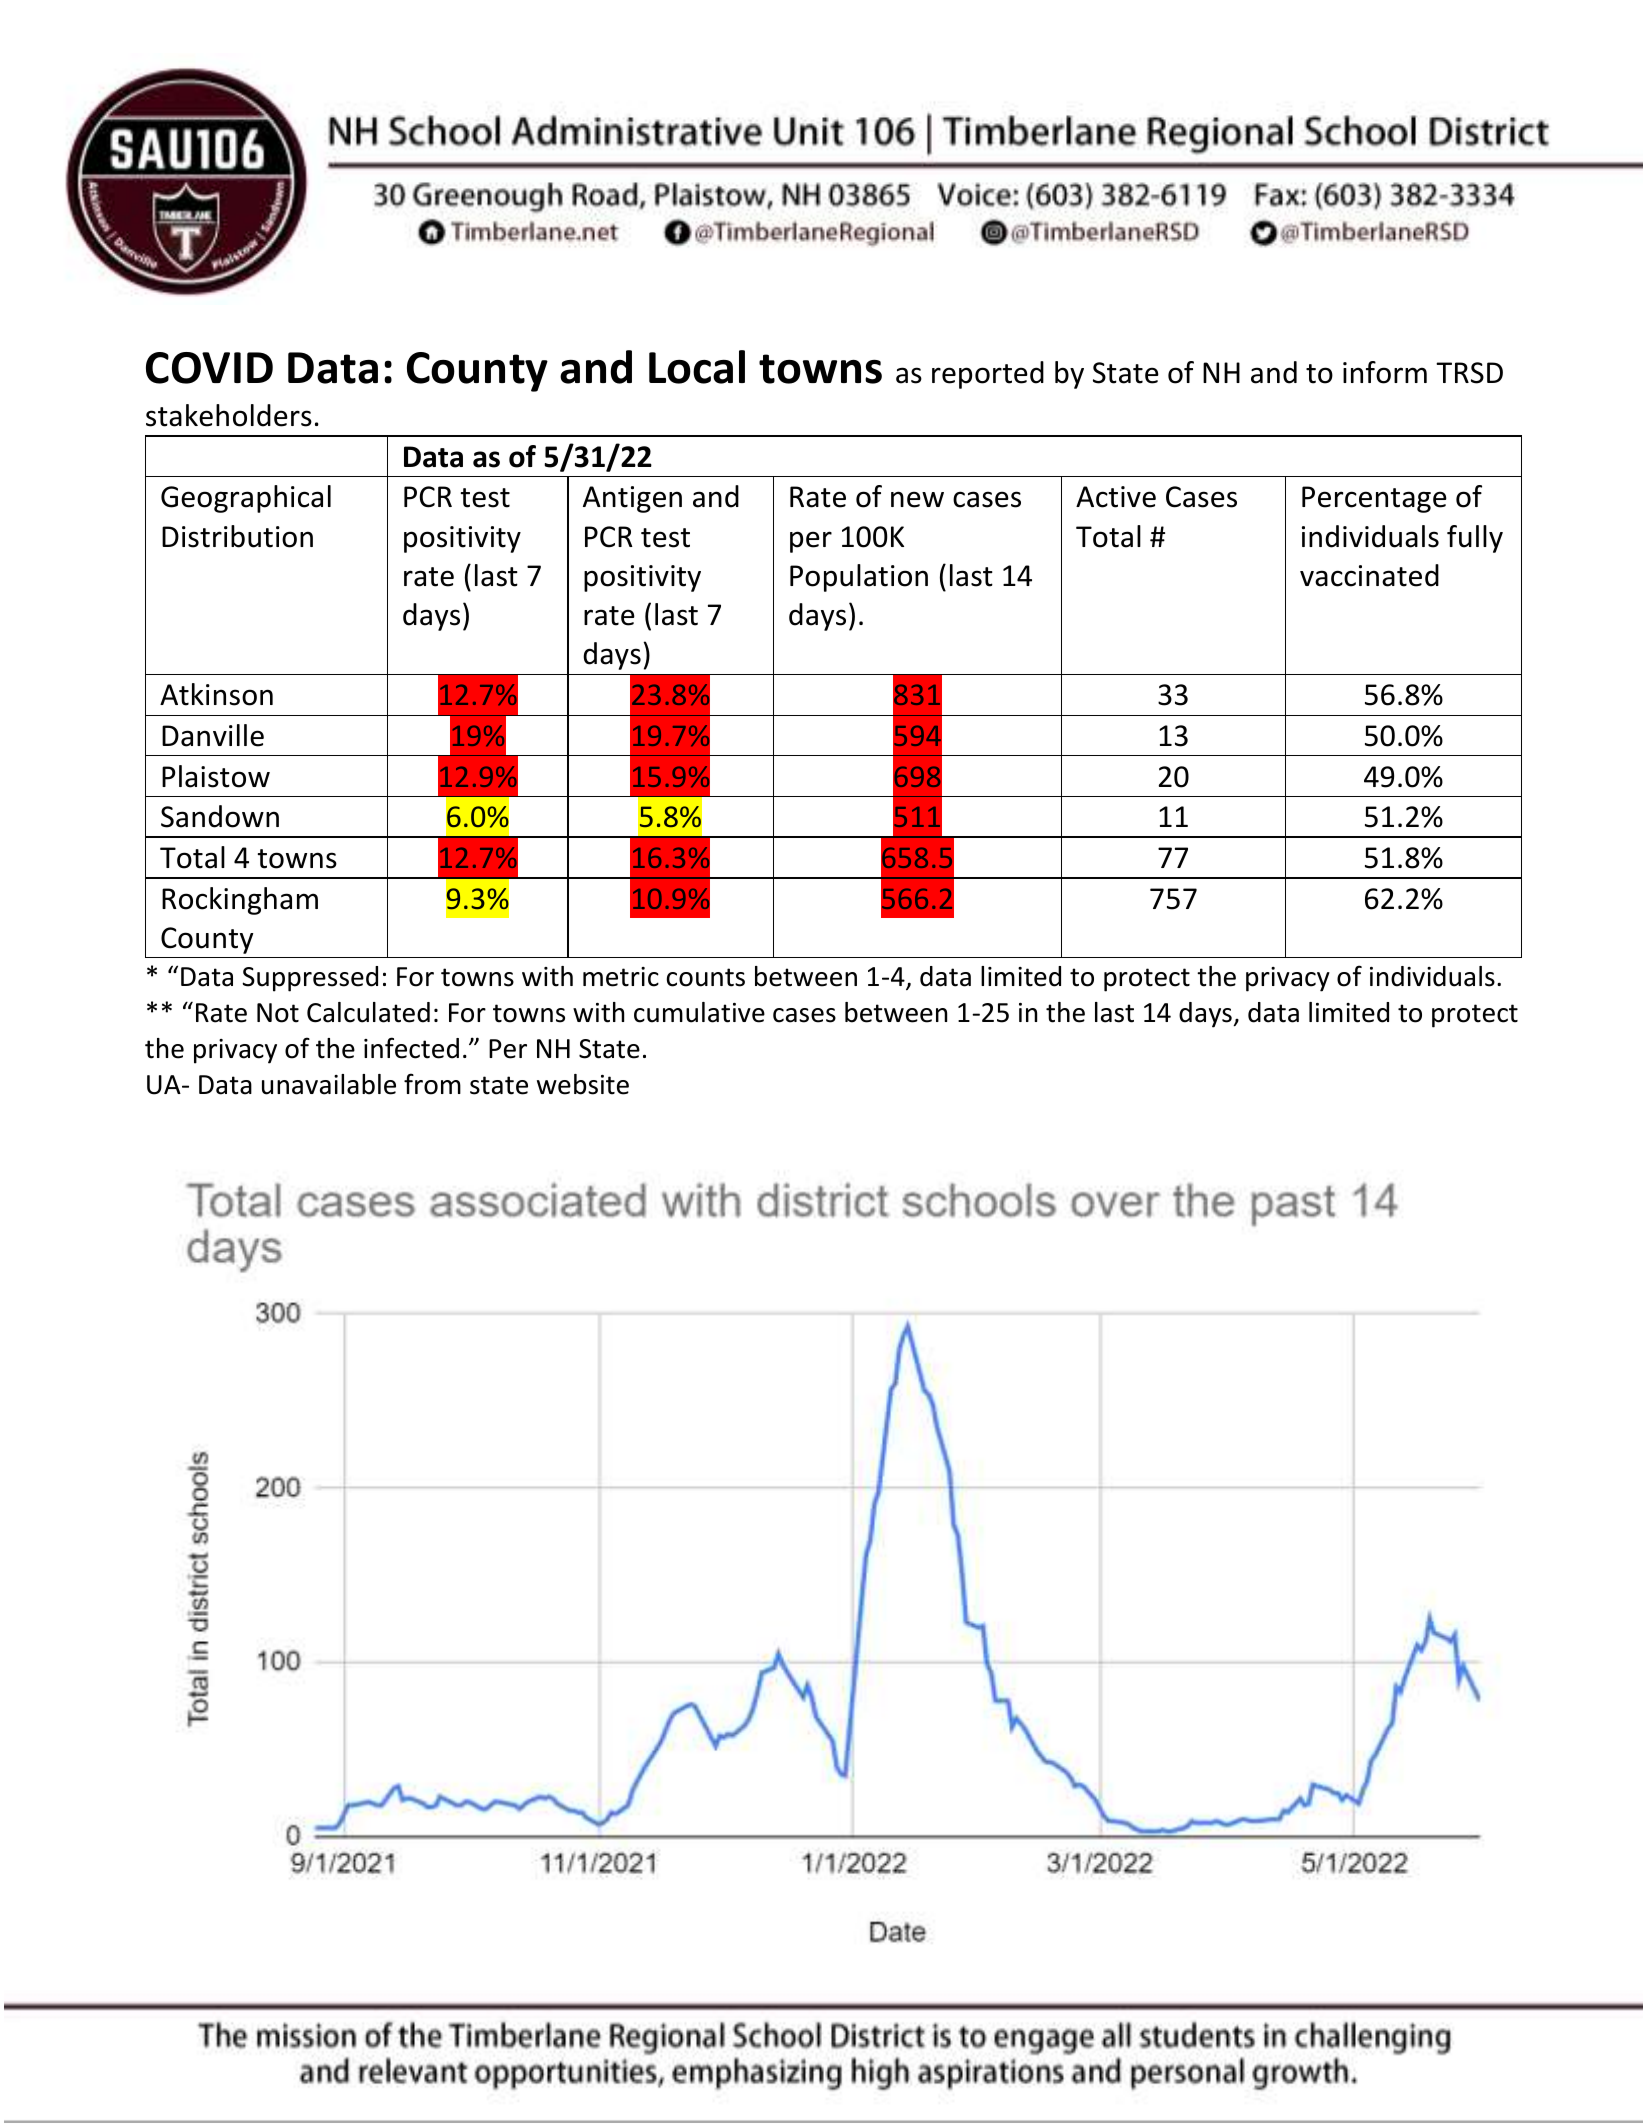  Describe the element at coordinates (310, 979) in the screenshot. I see `Suppressed` at that location.
